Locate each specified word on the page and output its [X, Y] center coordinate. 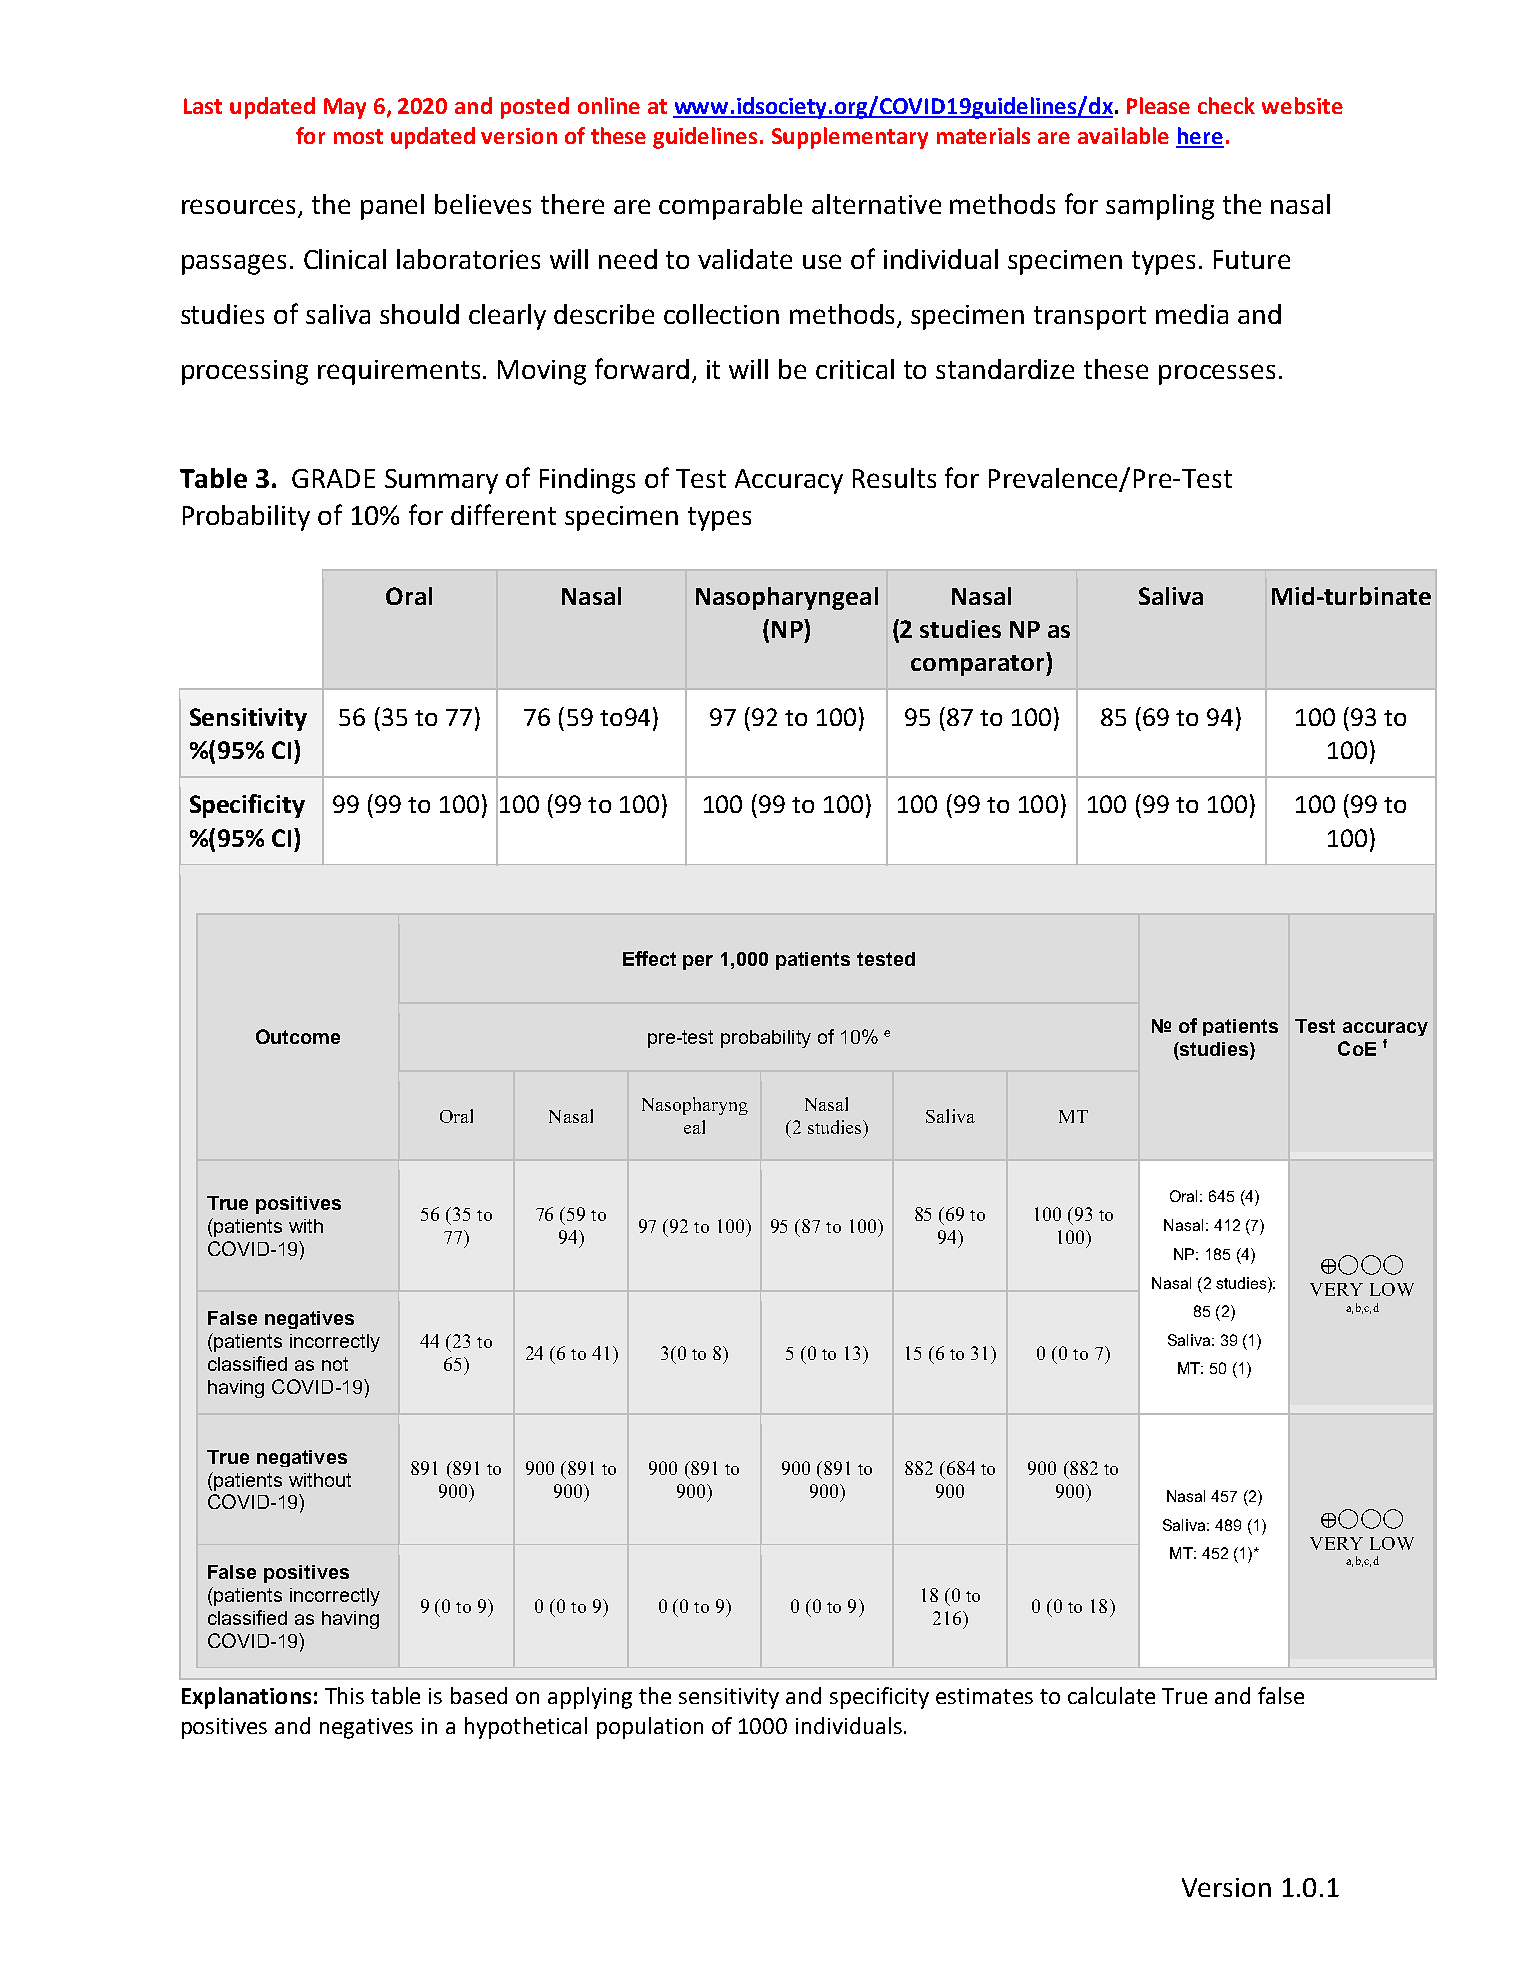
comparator [979, 665]
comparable [730, 207]
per [698, 962]
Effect [649, 958]
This [344, 1695]
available [1123, 135]
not [335, 1364]
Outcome [298, 1036]
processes [1217, 374]
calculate [1111, 1695]
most [358, 136]
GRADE [333, 478]
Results [894, 478]
